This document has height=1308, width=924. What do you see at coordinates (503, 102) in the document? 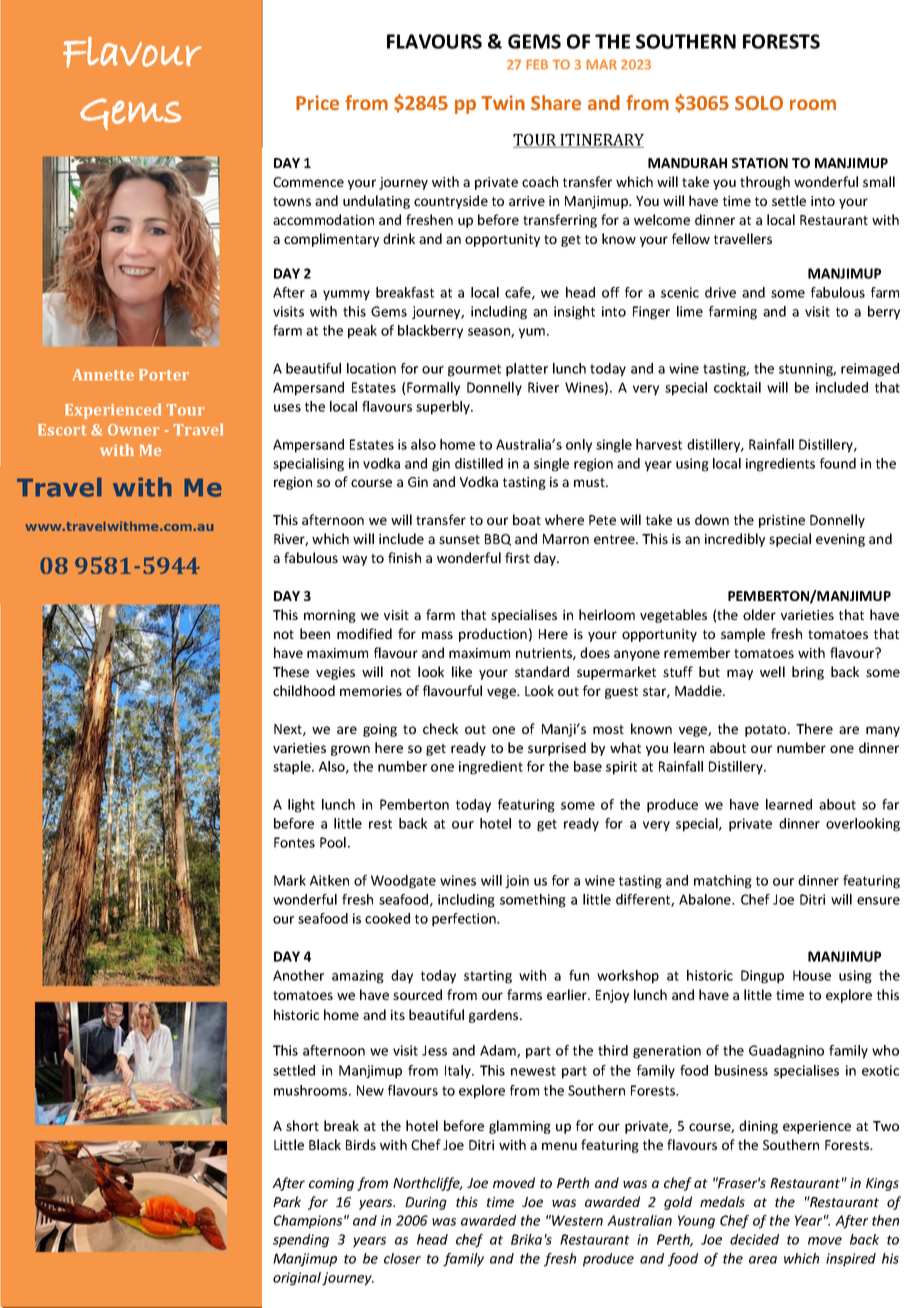
I see `Twin` at bounding box center [503, 102].
